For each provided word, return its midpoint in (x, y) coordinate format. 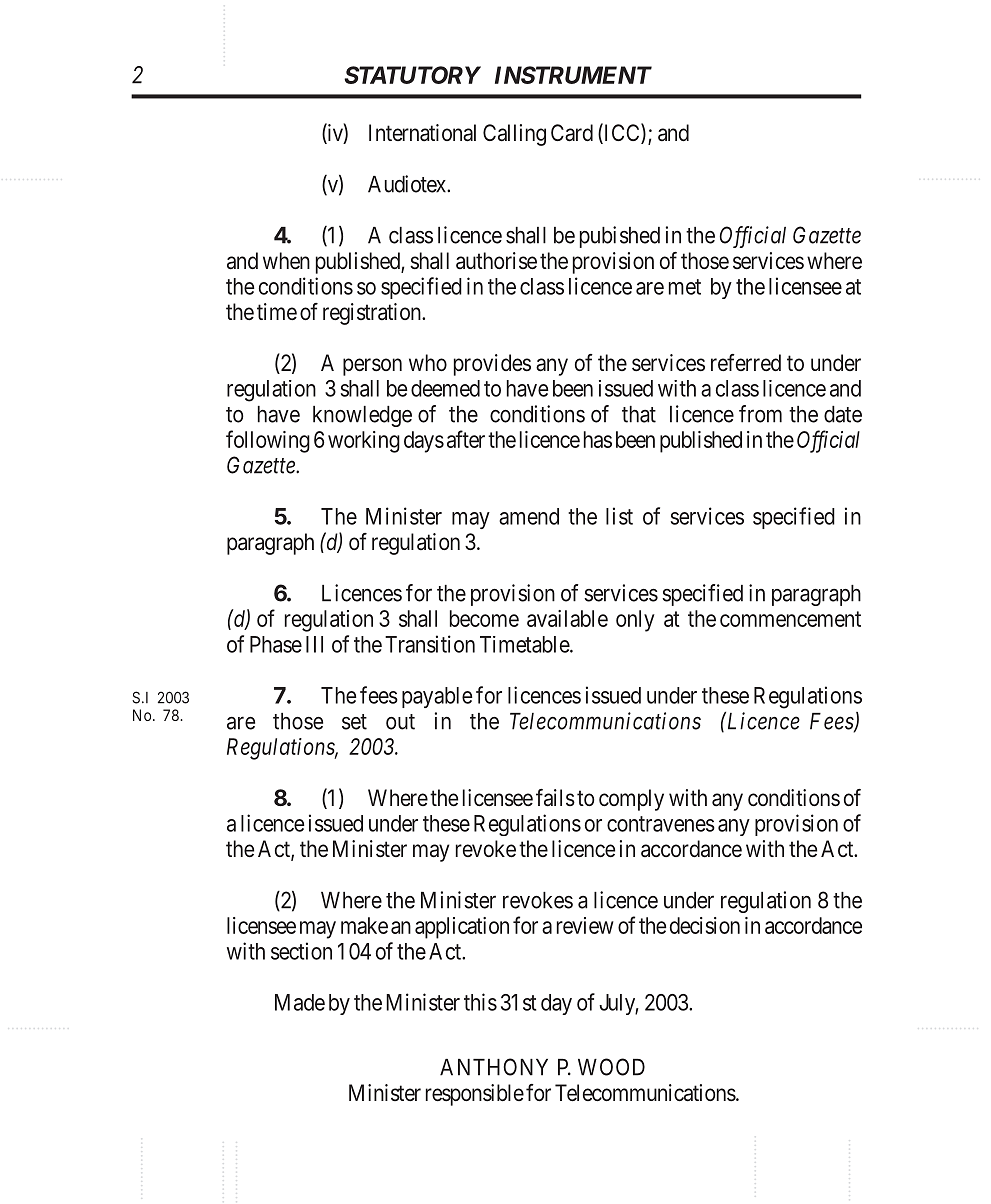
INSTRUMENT (573, 75)
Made (300, 1002)
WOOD (611, 1067)
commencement (790, 619)
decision (705, 925)
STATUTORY (412, 75)
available (567, 618)
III (314, 644)
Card (572, 133)
